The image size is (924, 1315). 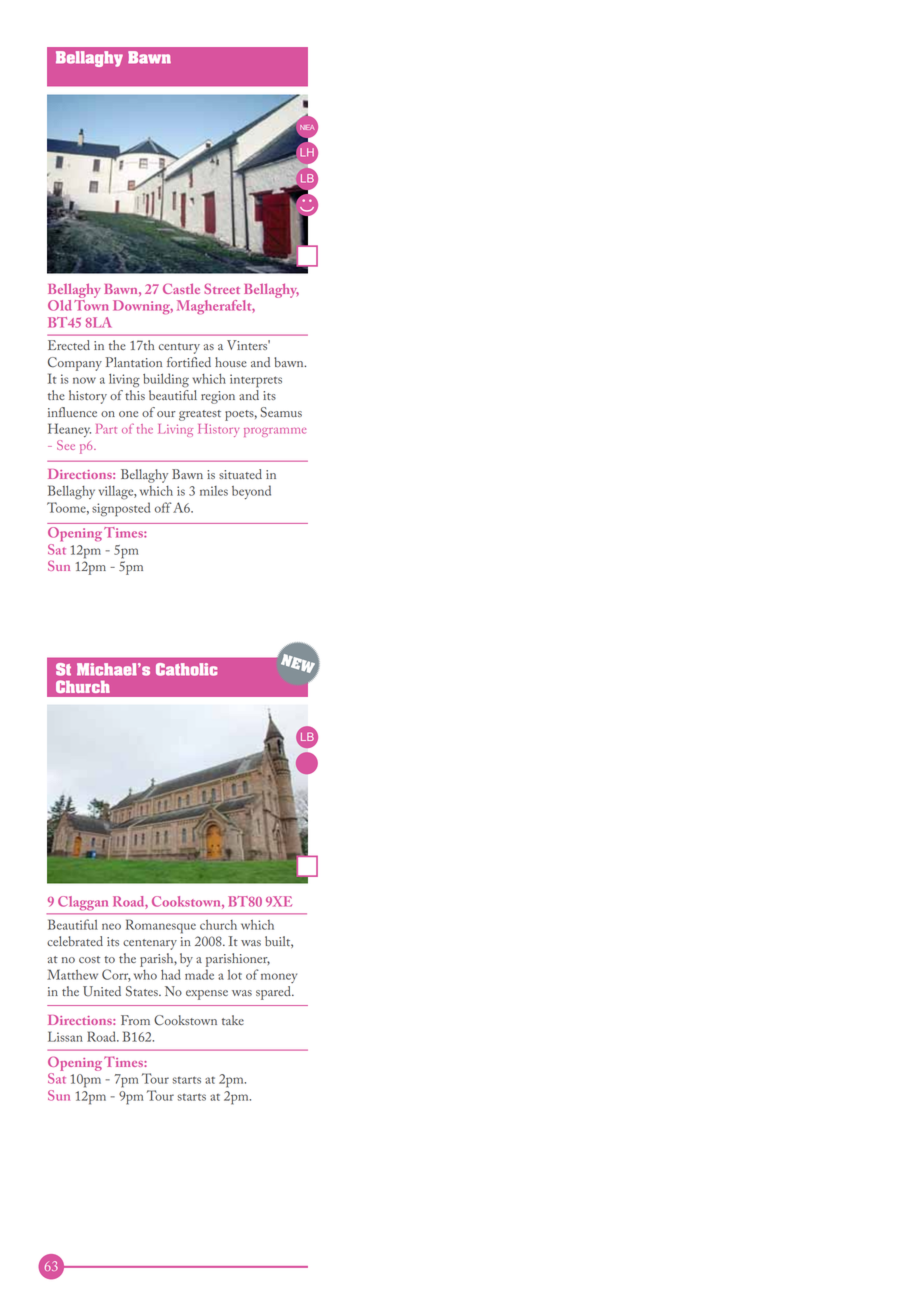 What do you see at coordinates (59, 305) in the document?
I see `Old` at bounding box center [59, 305].
